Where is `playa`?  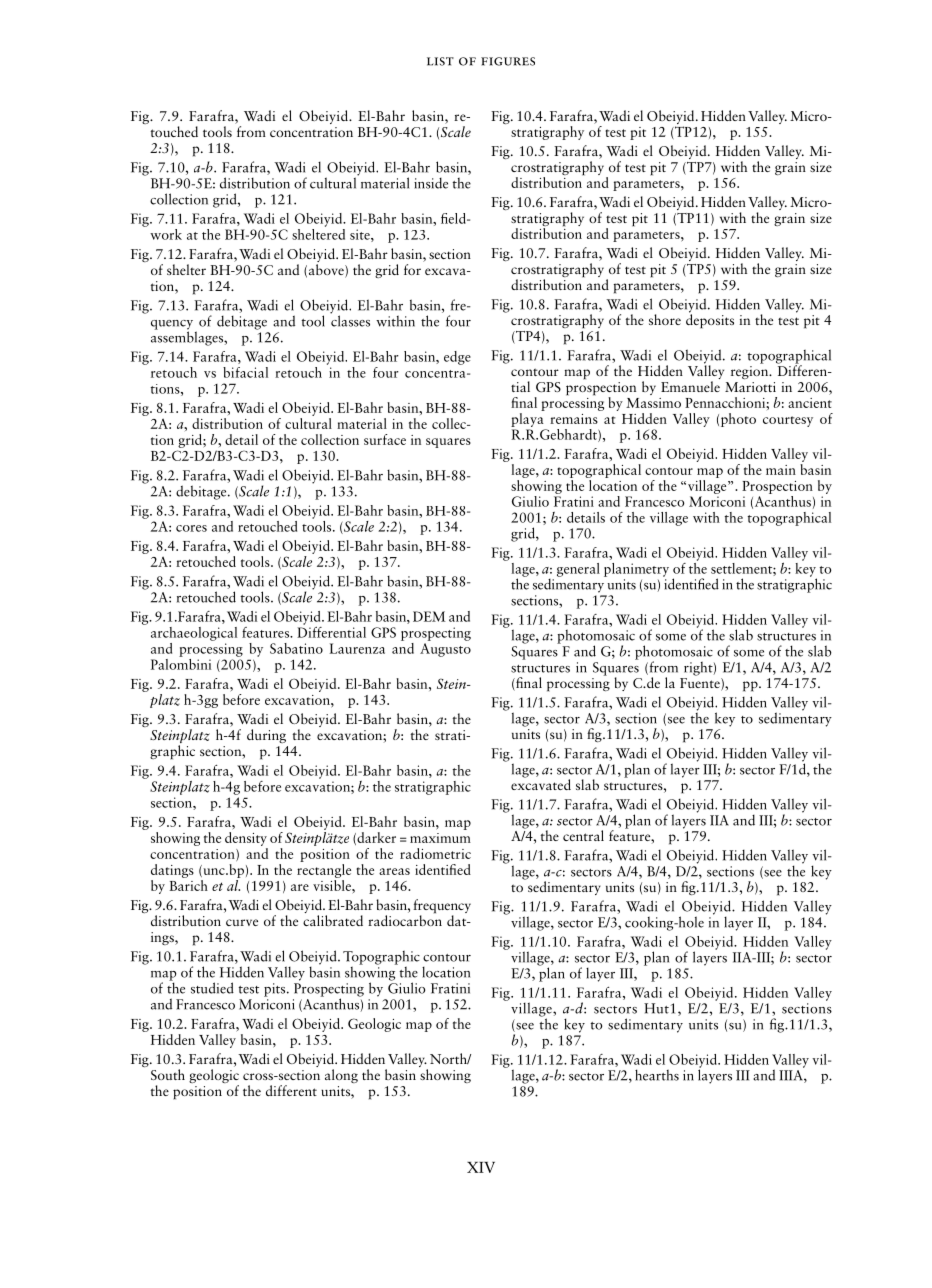 playa is located at coordinates (528, 418).
